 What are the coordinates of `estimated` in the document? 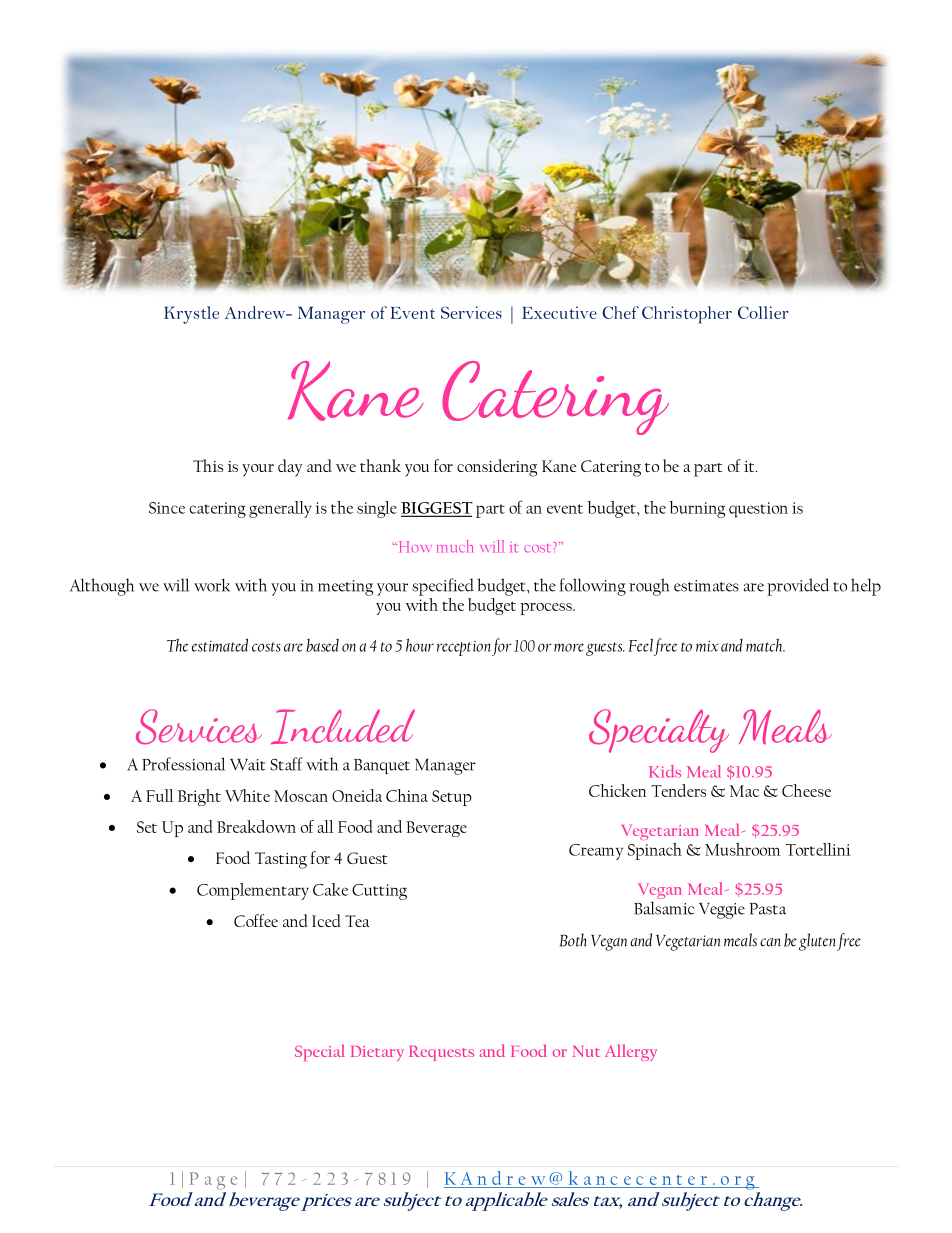 It's located at (220, 645).
